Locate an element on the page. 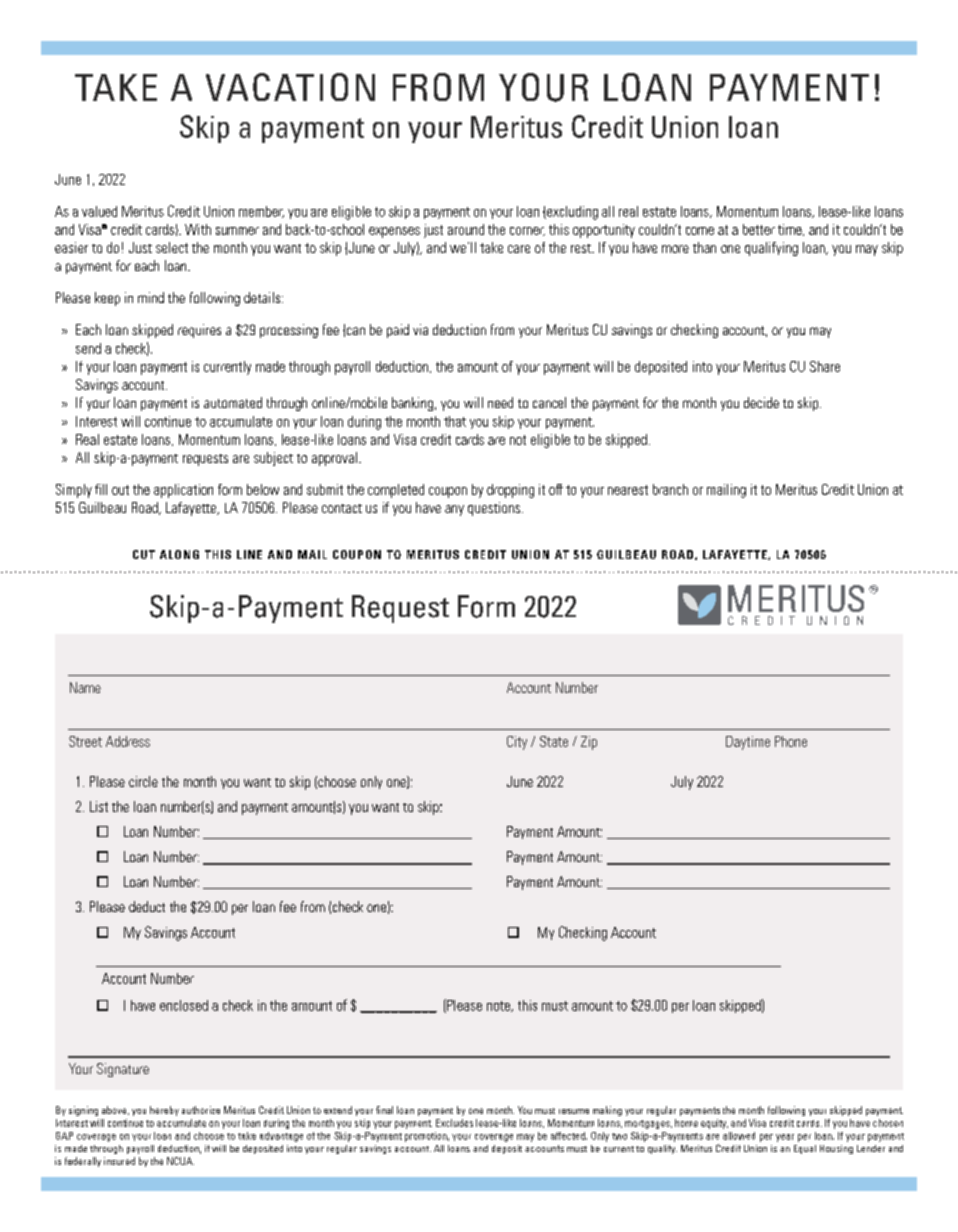 The image size is (958, 1232). VACATION is located at coordinates (290, 87).
